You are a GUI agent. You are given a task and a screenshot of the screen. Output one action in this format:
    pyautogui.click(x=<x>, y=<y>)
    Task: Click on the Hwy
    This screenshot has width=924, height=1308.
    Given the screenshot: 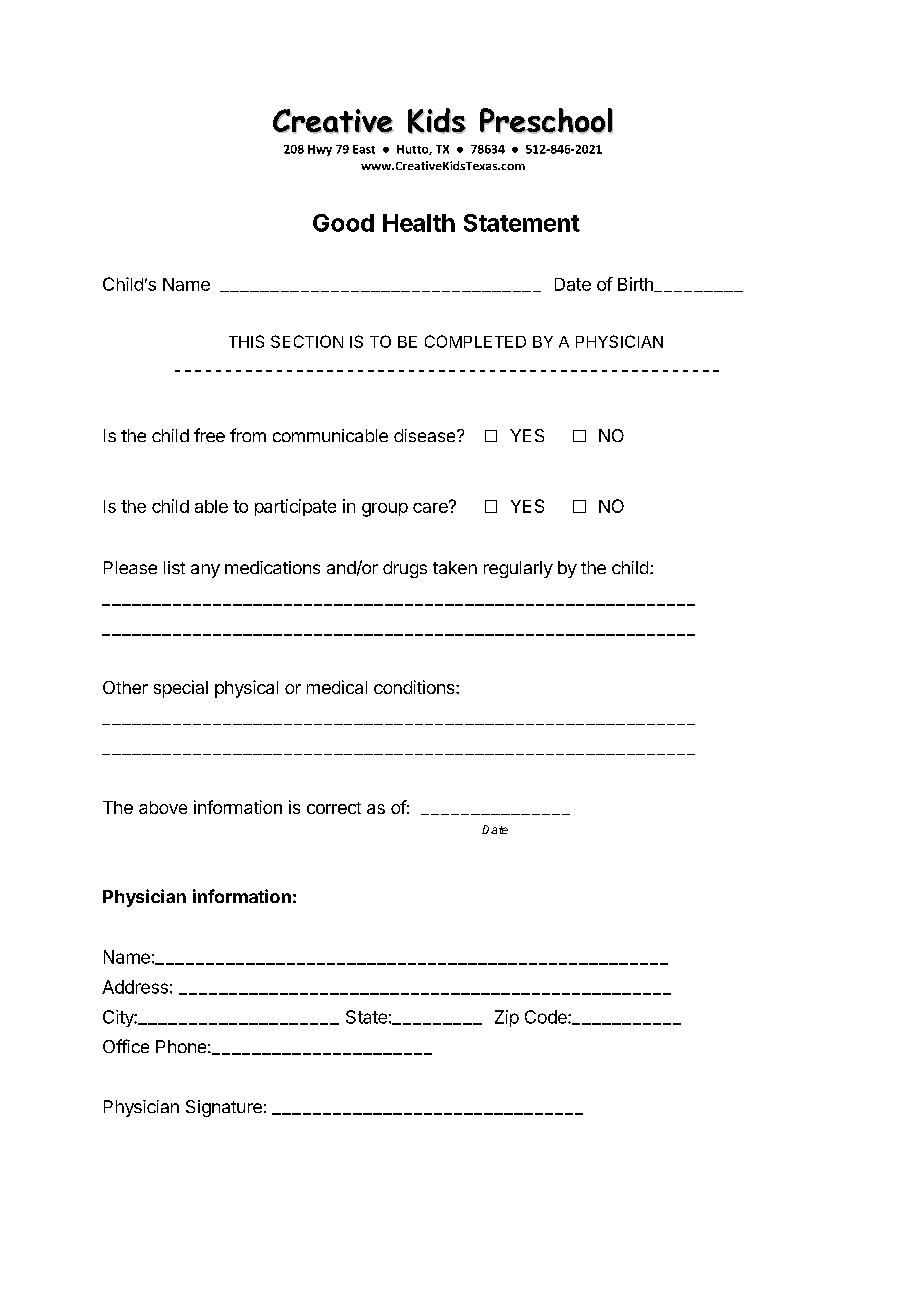 What is the action you would take?
    pyautogui.click(x=320, y=150)
